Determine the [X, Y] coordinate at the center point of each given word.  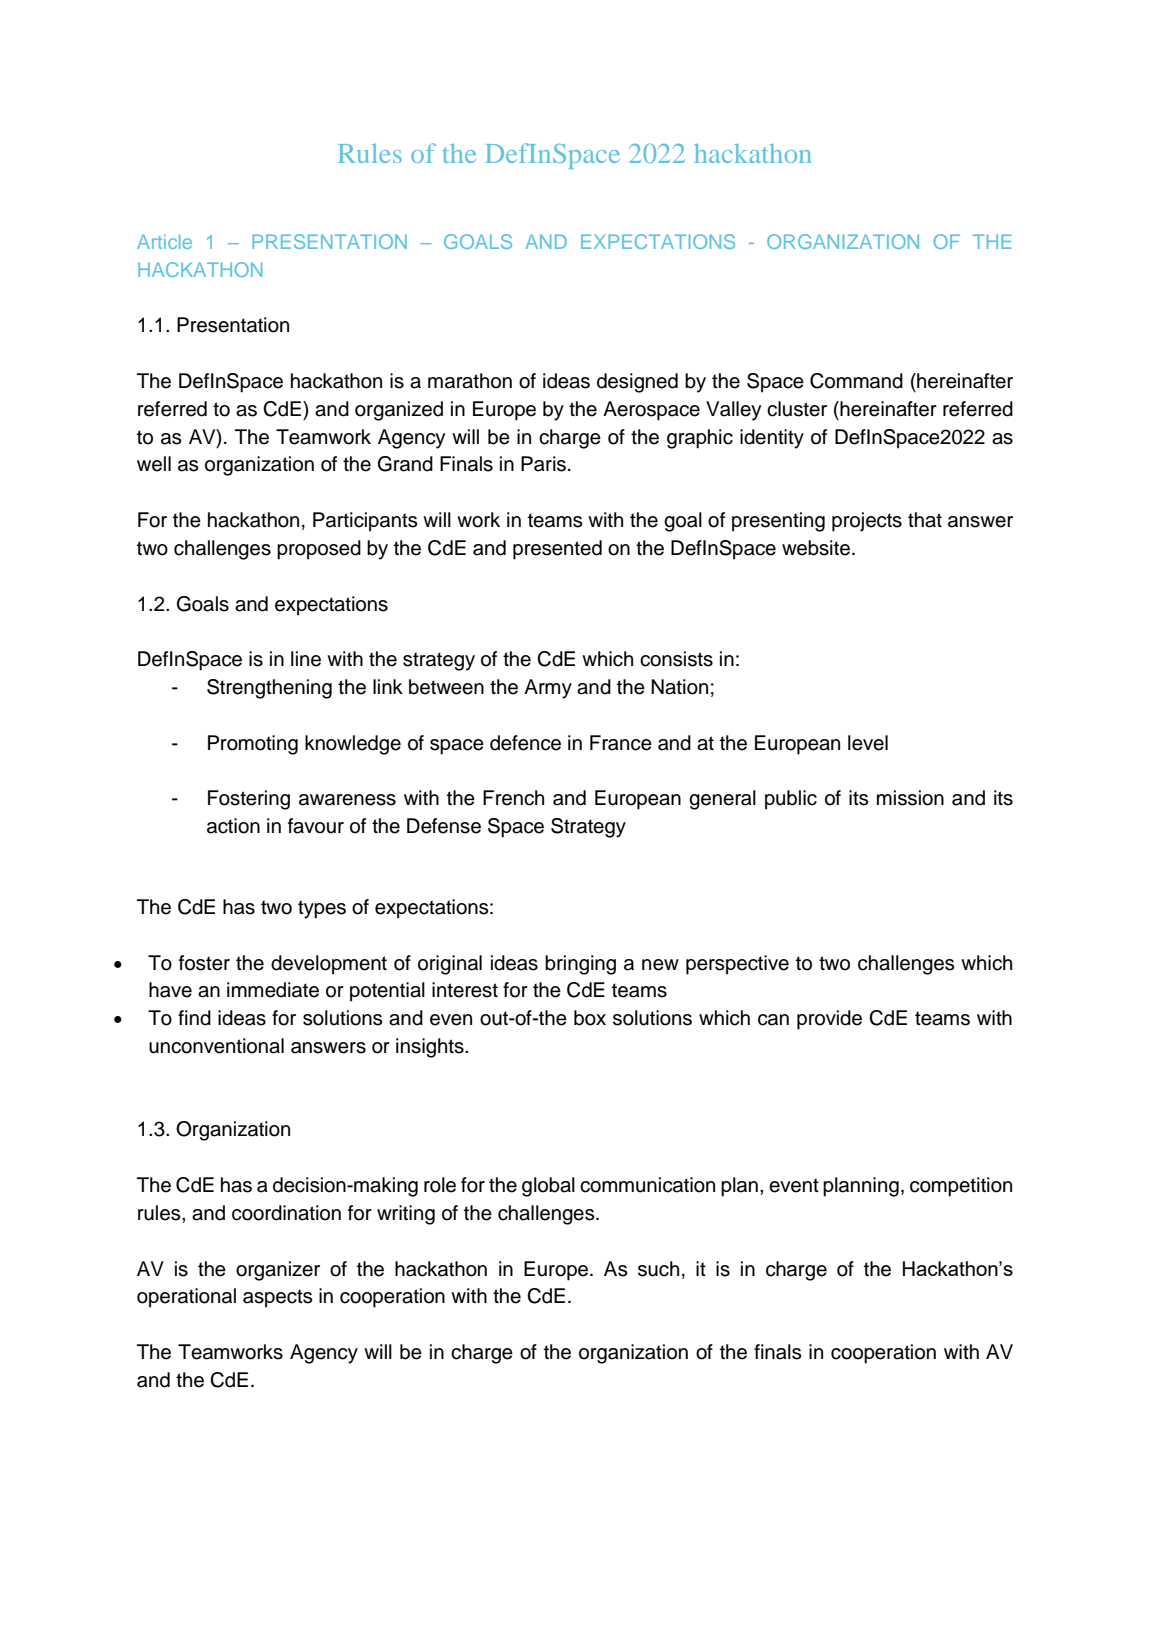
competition [961, 1187]
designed [637, 383]
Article [164, 241]
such [658, 1269]
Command [856, 381]
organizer [278, 1271]
